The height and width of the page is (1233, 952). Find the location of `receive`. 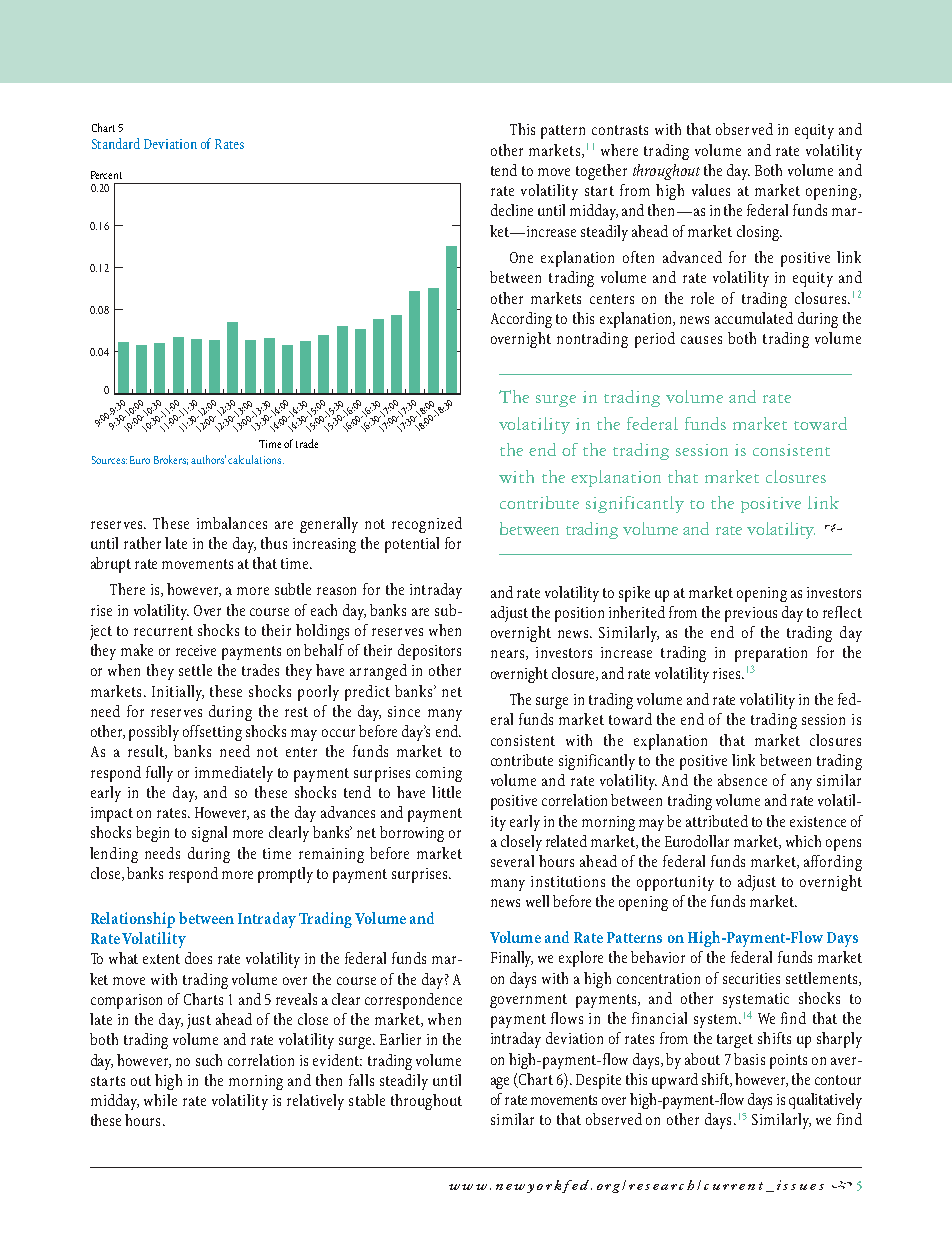

receive is located at coordinates (196, 650).
